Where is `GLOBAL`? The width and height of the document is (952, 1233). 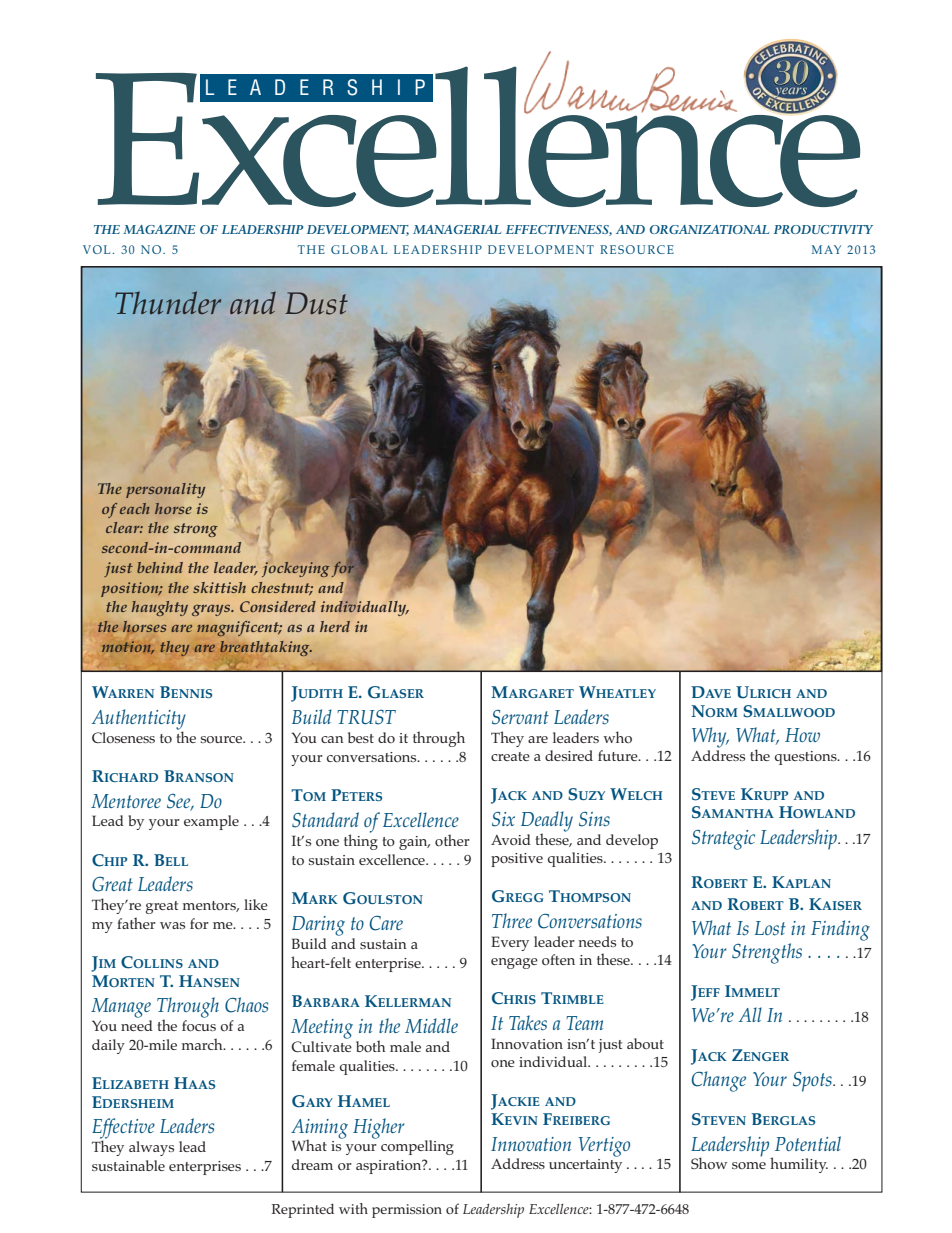
GLOBAL is located at coordinates (359, 249).
